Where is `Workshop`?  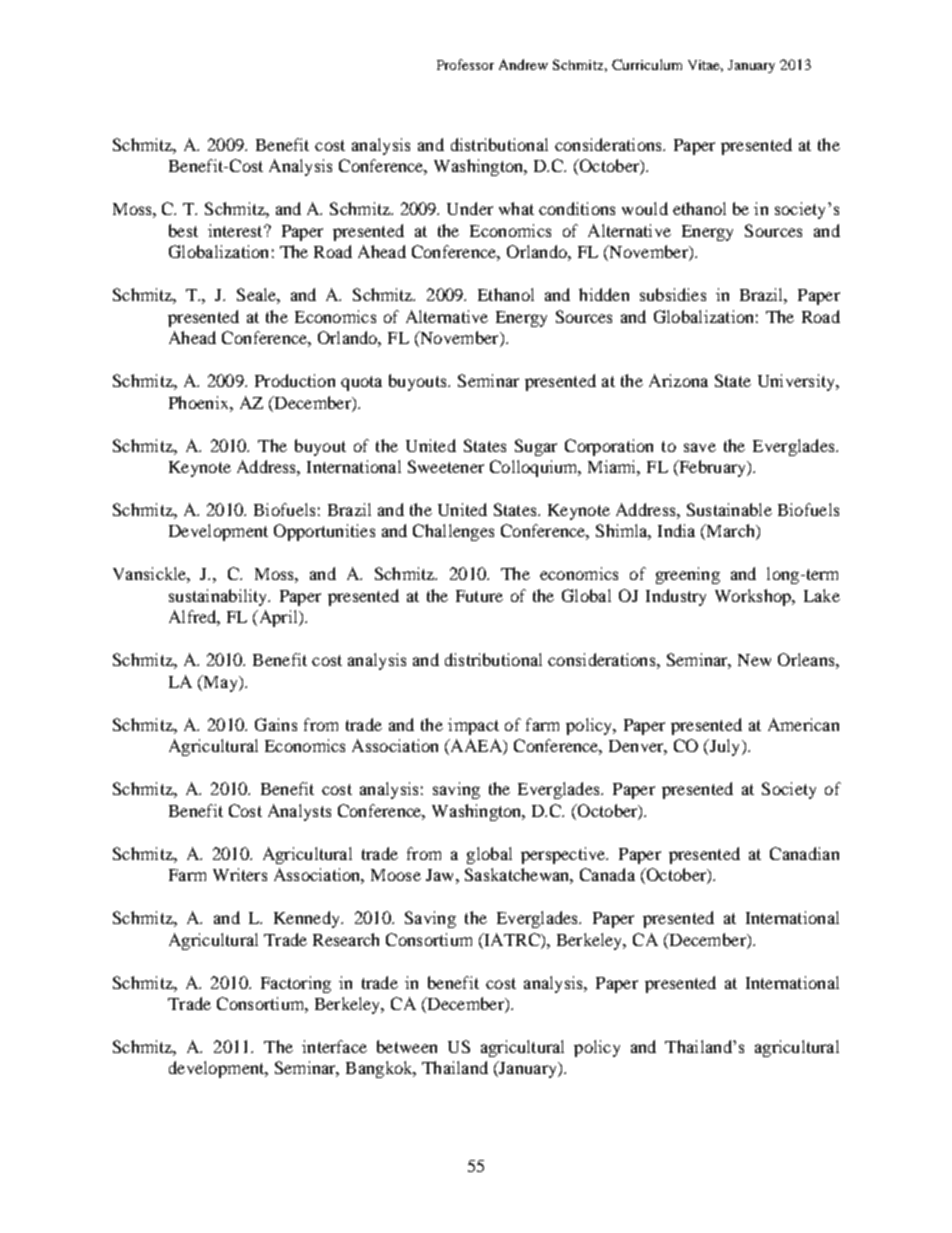
Workshop is located at coordinates (754, 597).
